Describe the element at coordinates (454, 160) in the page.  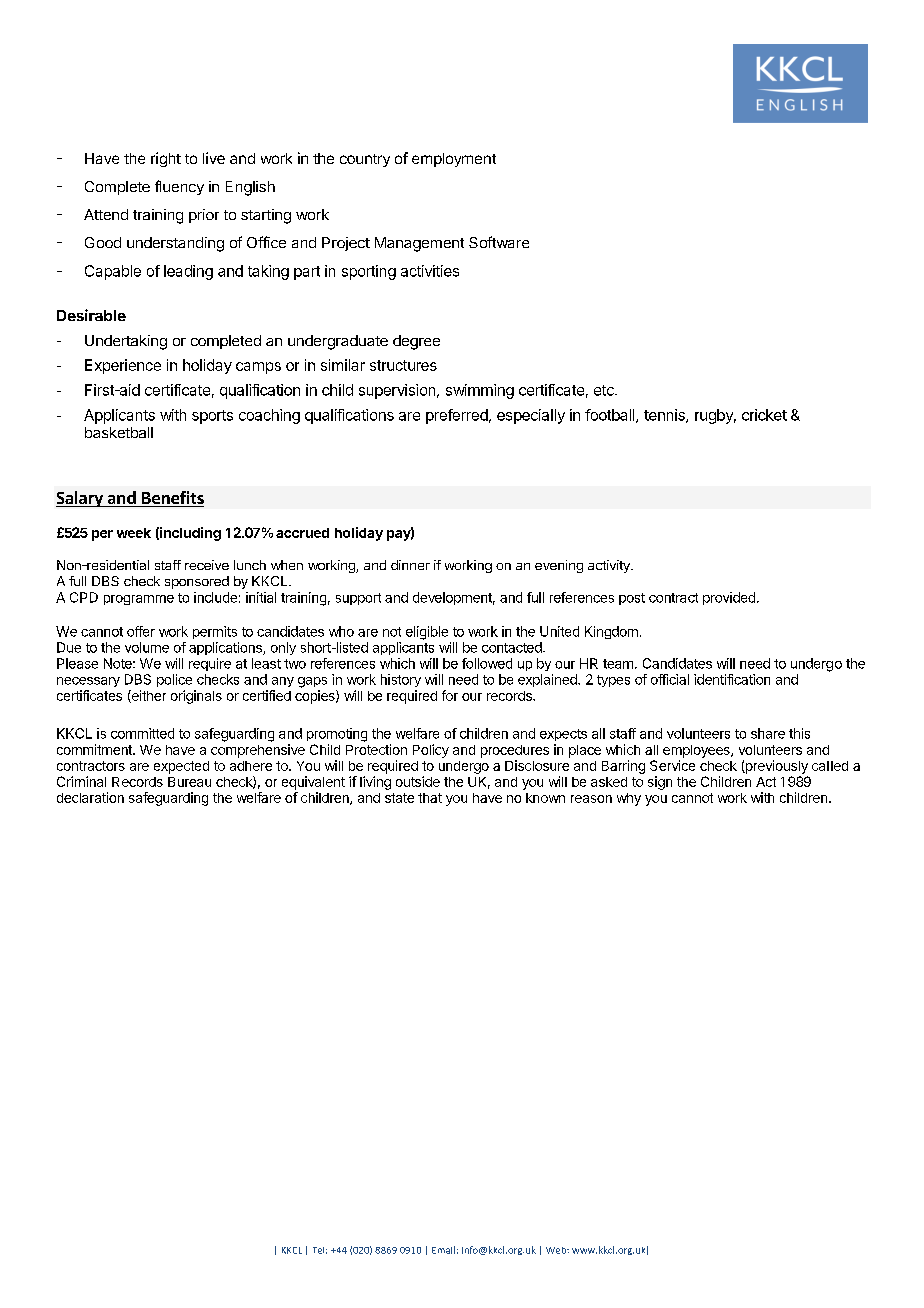
I see `employment` at that location.
